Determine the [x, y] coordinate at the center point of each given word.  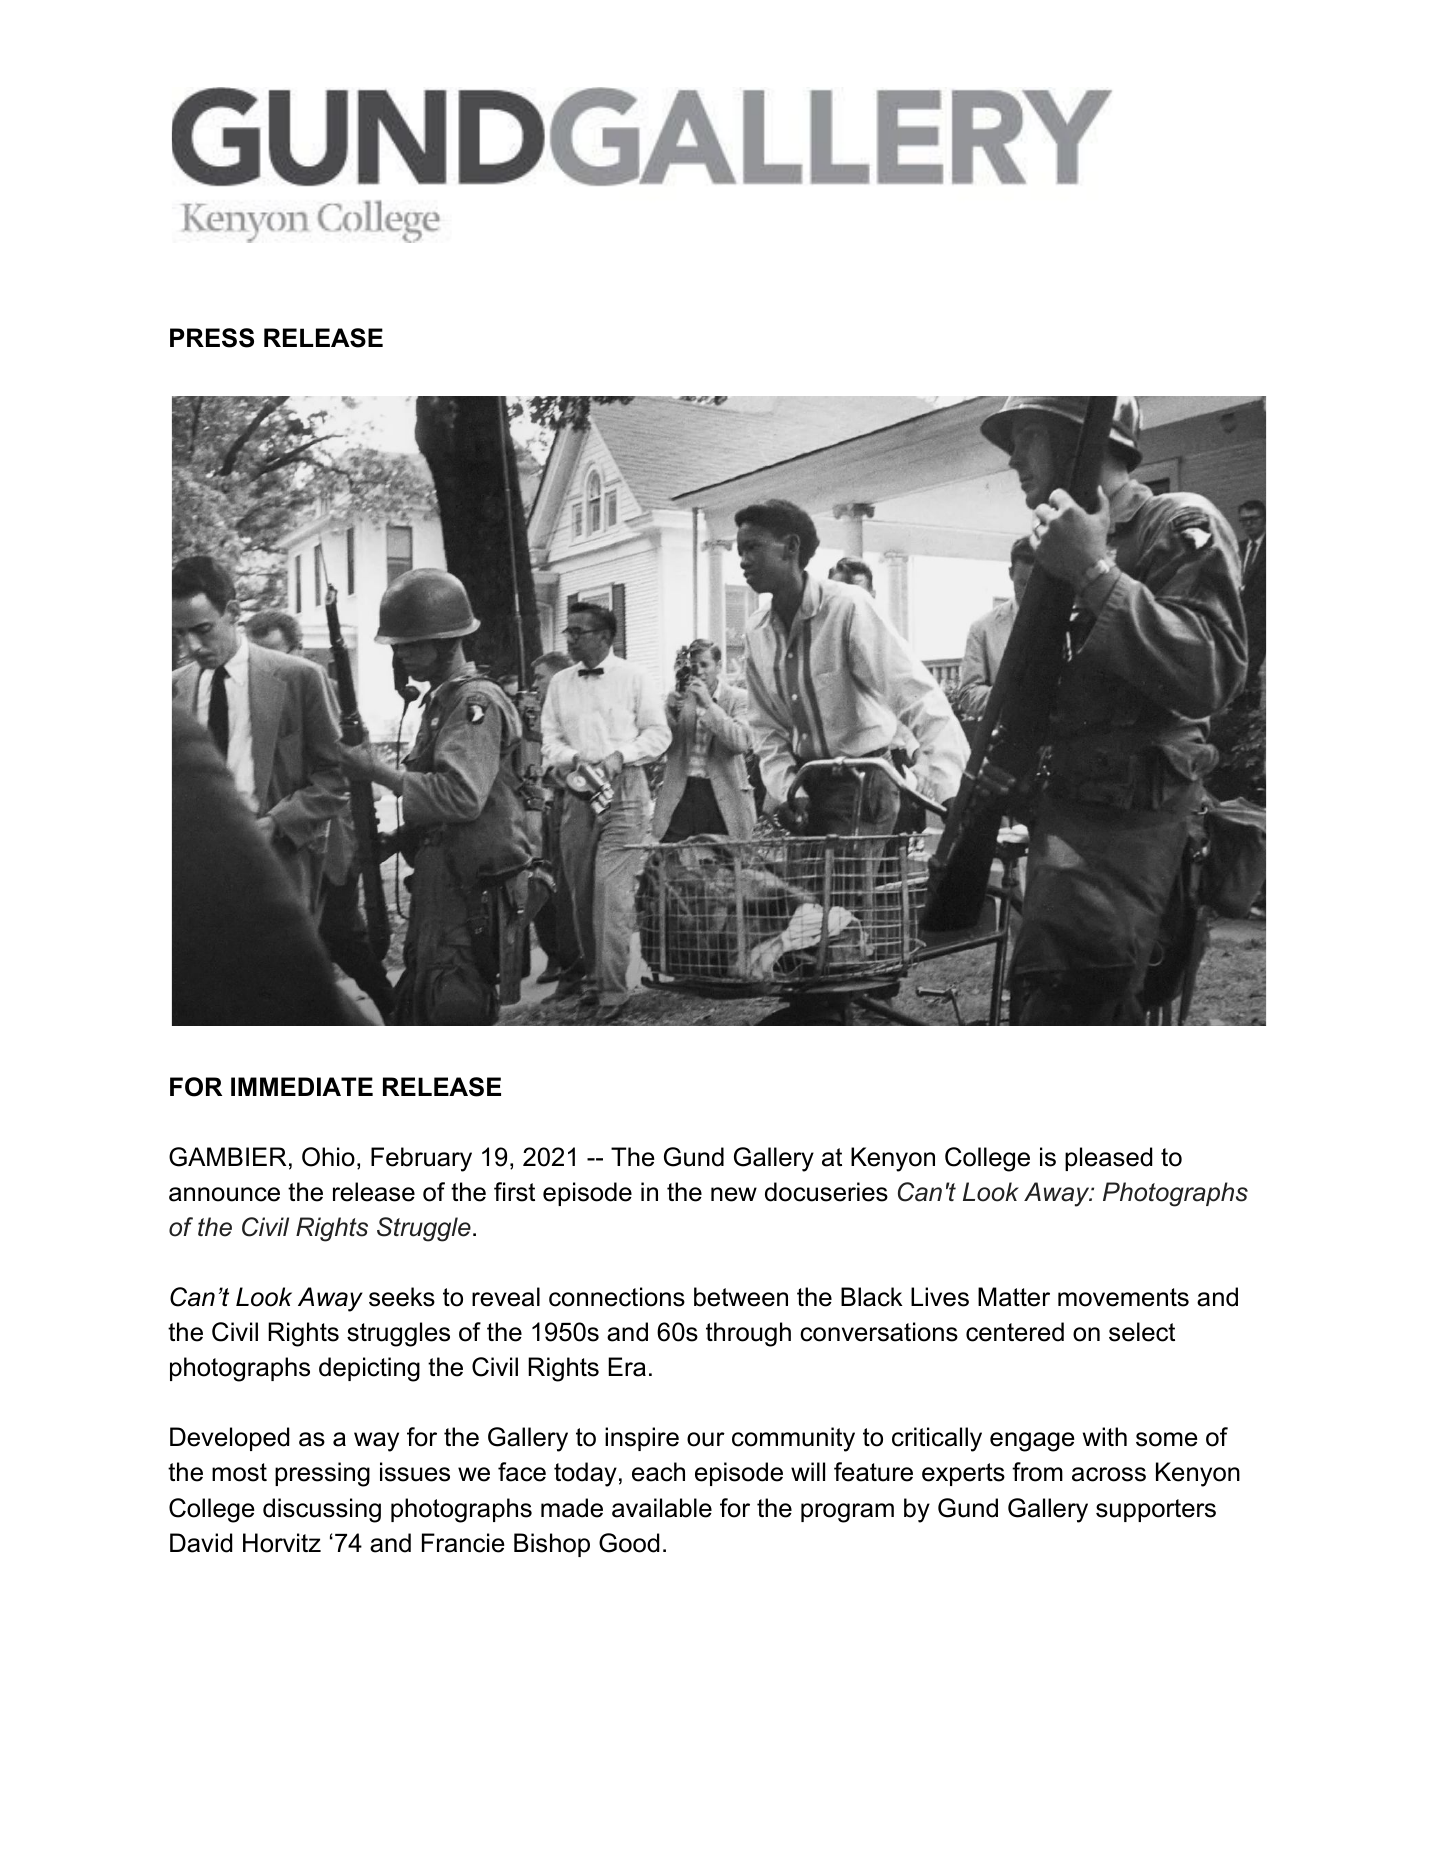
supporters [1156, 1510]
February [421, 1159]
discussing [322, 1510]
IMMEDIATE [302, 1086]
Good [629, 1543]
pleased [1108, 1159]
